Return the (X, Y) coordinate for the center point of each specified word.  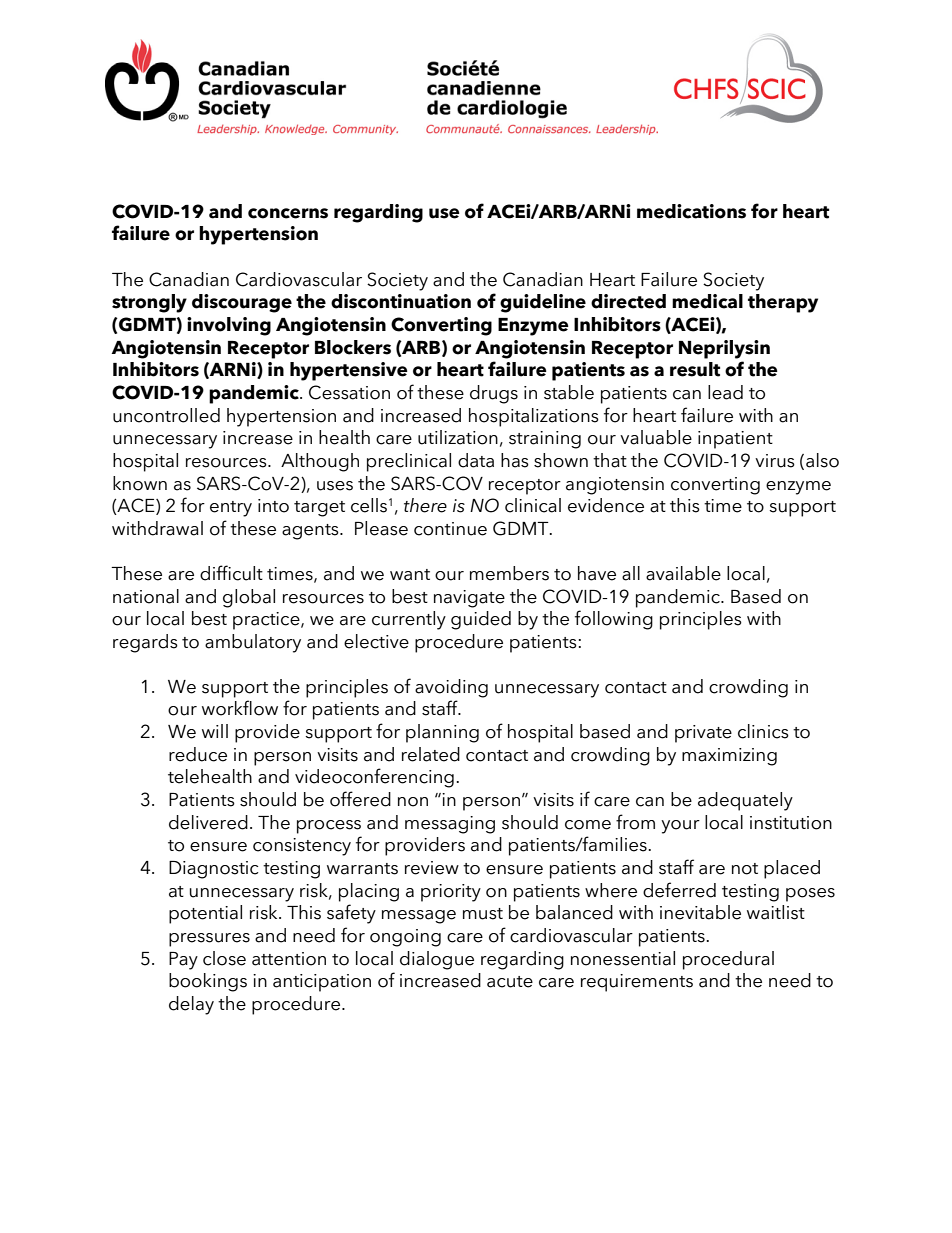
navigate (469, 599)
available (683, 573)
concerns (288, 213)
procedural (728, 960)
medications (691, 211)
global (249, 598)
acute (510, 982)
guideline (543, 303)
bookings (208, 982)
